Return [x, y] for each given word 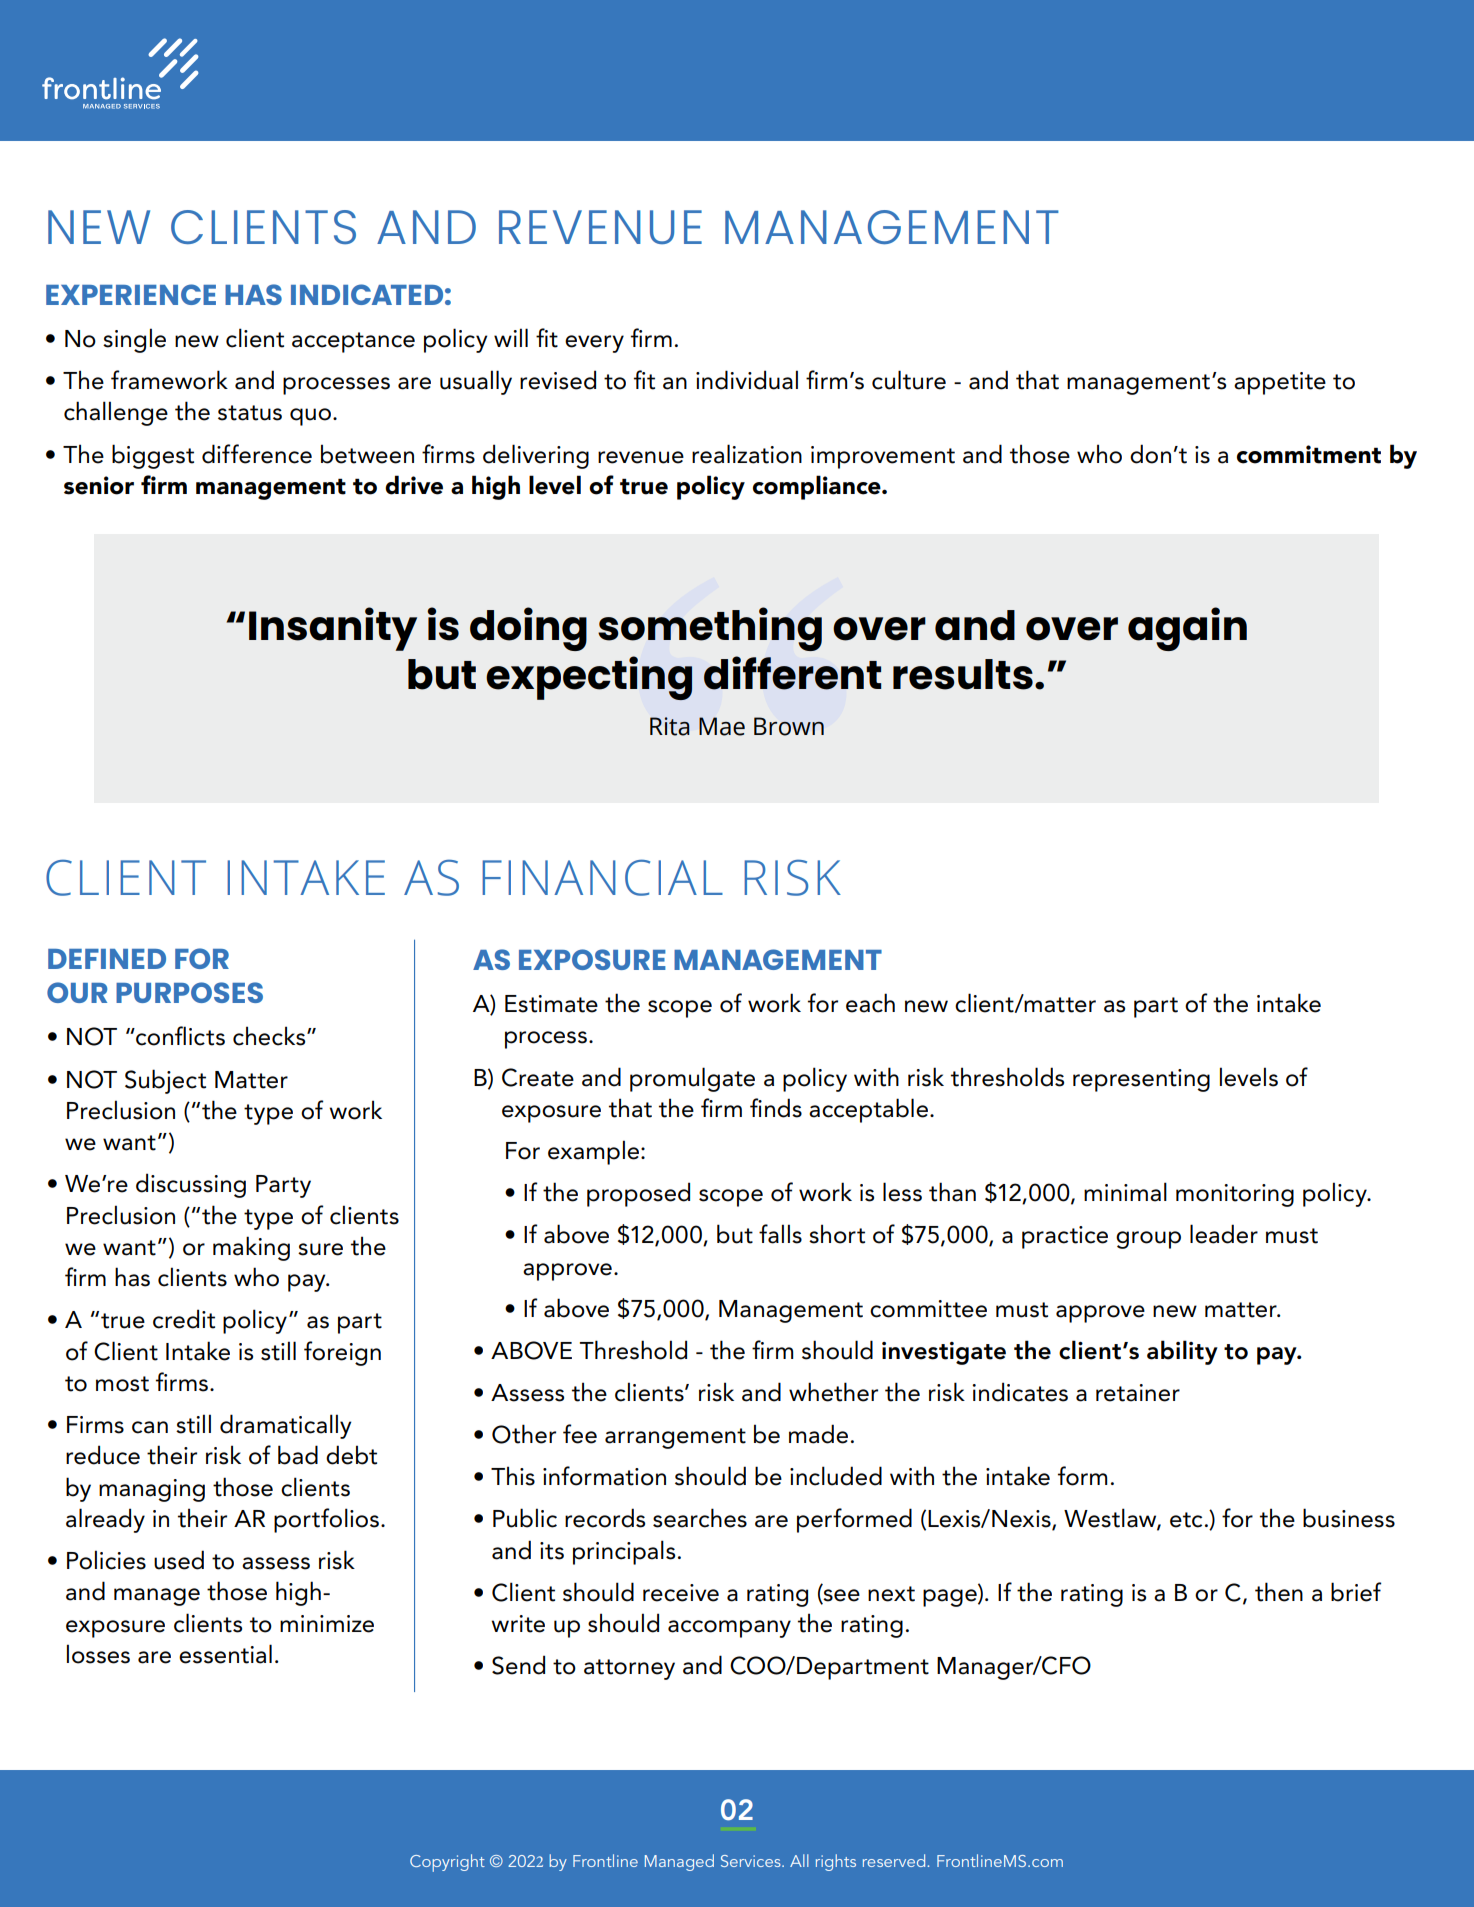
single [134, 340]
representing [1141, 1080]
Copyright [447, 1863]
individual [747, 380]
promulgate [692, 1079]
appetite [1280, 383]
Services [752, 1861]
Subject [165, 1081]
